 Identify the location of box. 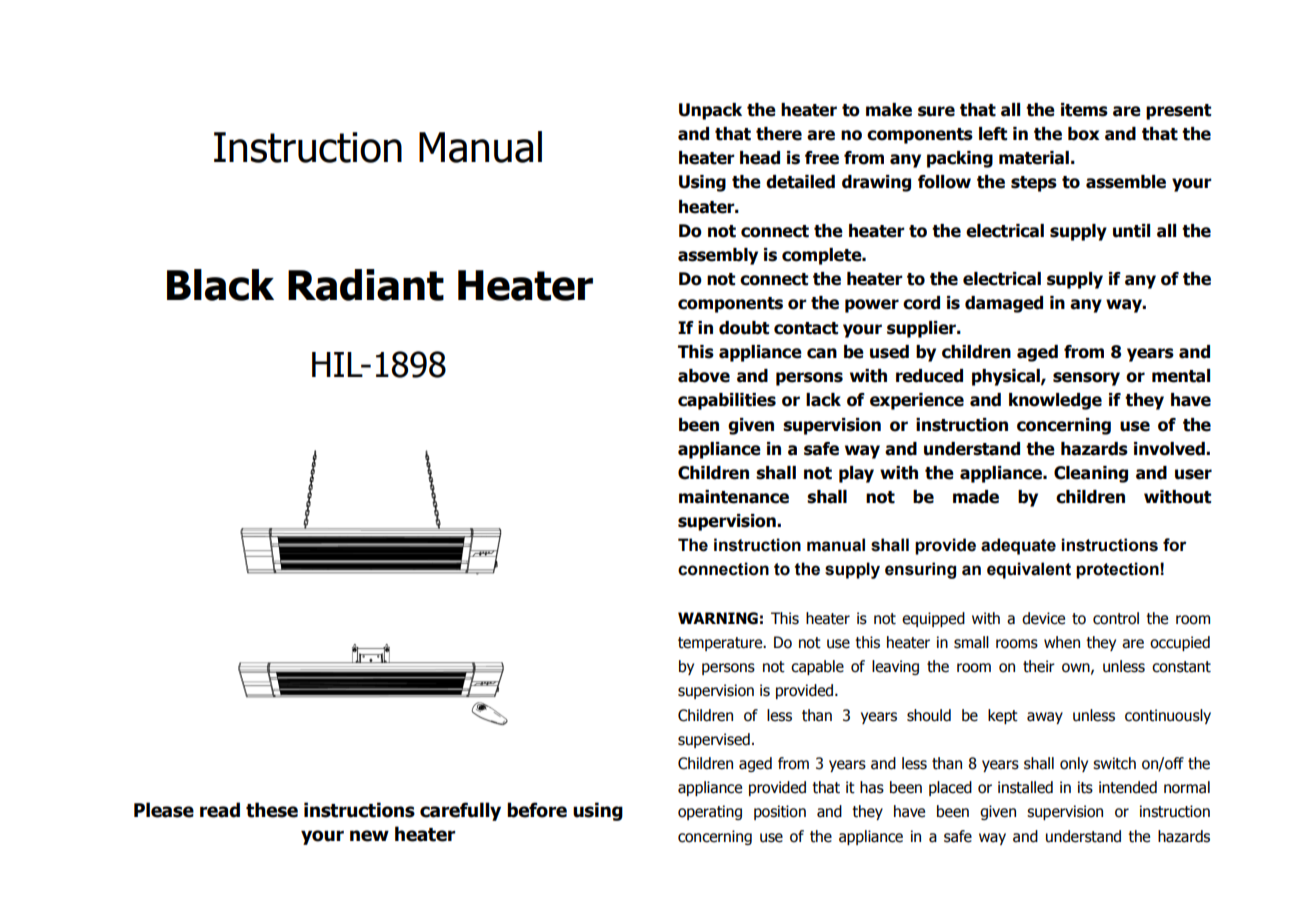
(1084, 134).
